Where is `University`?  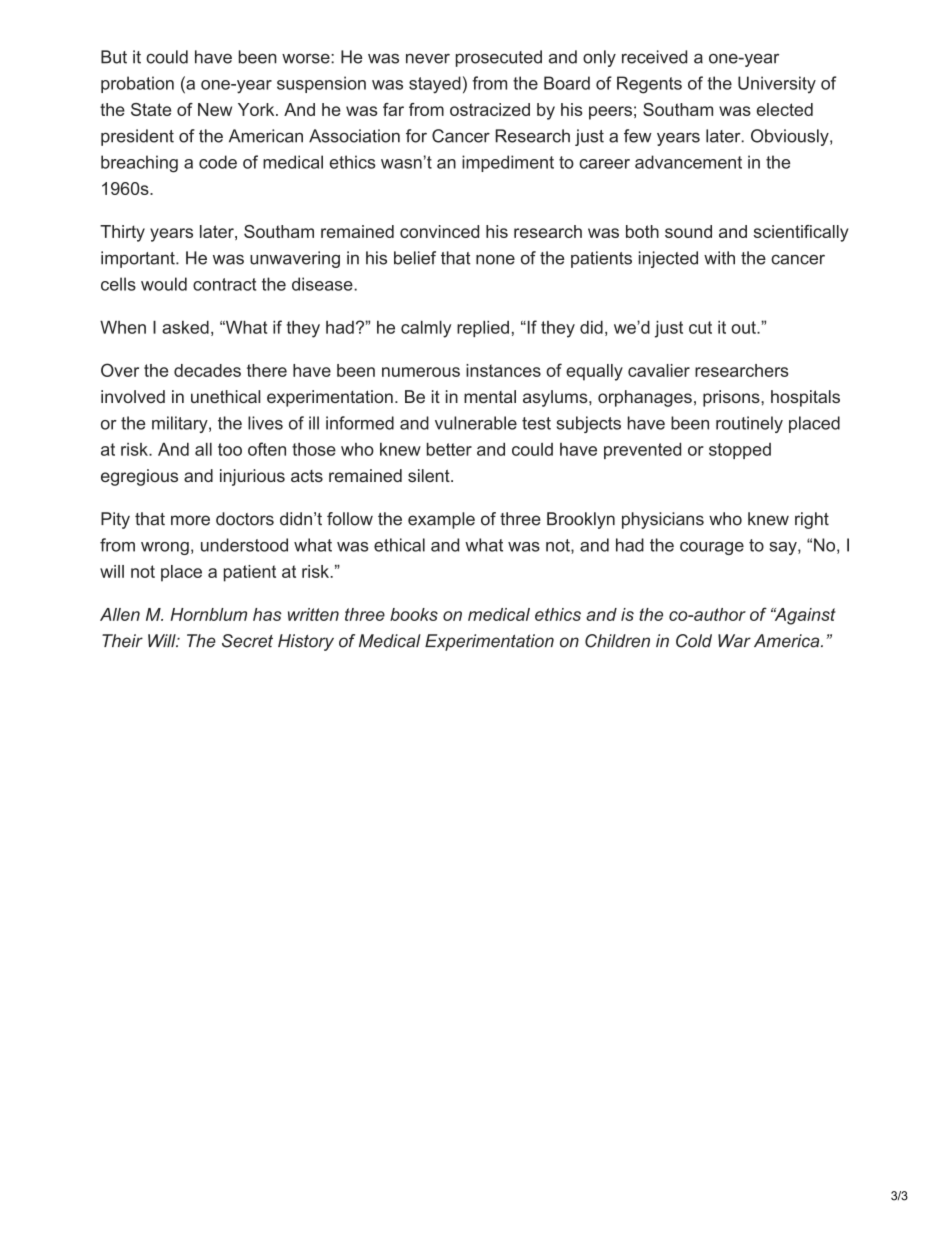 University is located at coordinates (777, 84).
